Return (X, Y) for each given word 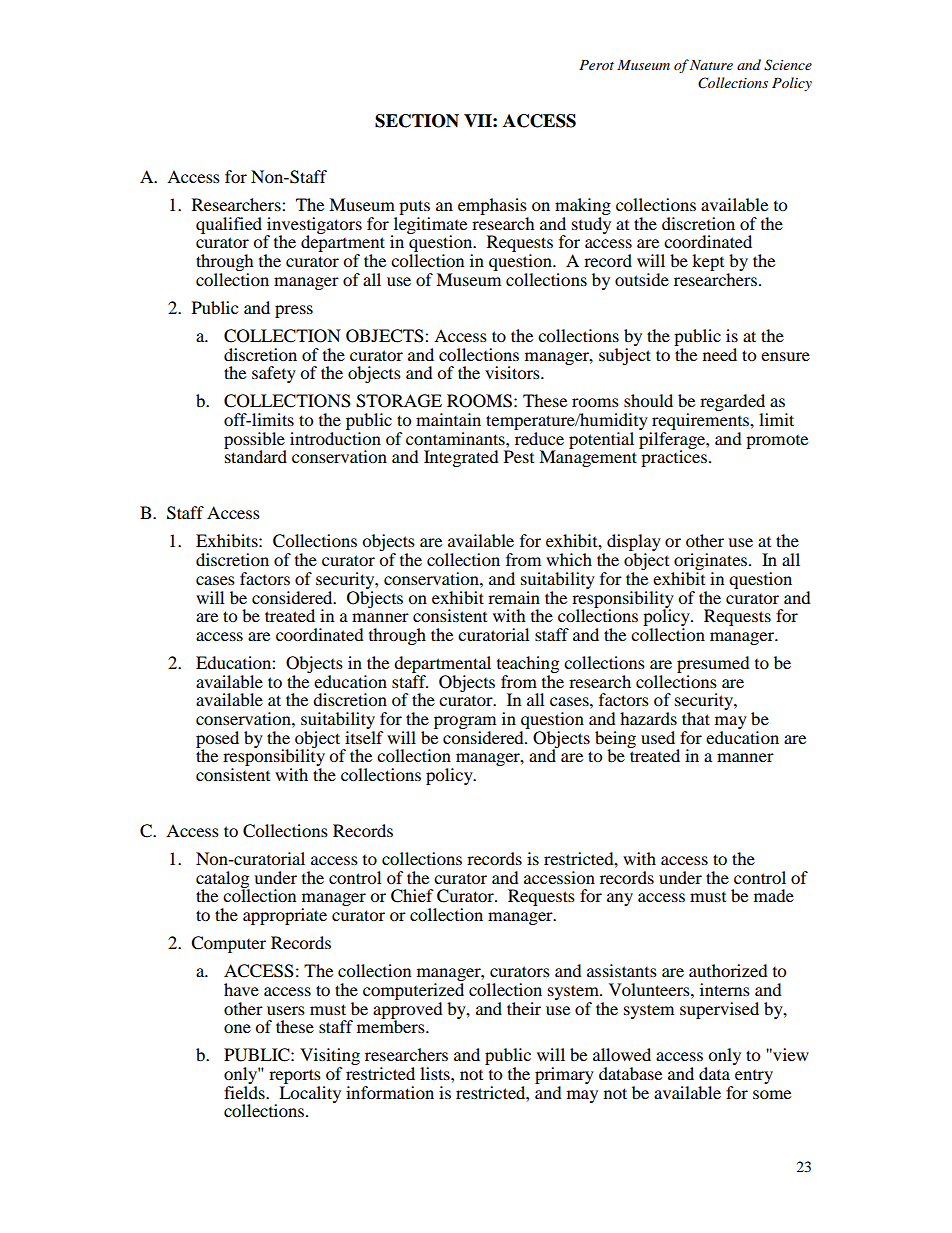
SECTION (417, 121)
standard (255, 455)
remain (514, 597)
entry (754, 1077)
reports (295, 1076)
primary (564, 1075)
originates (711, 563)
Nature (711, 65)
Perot (596, 65)
